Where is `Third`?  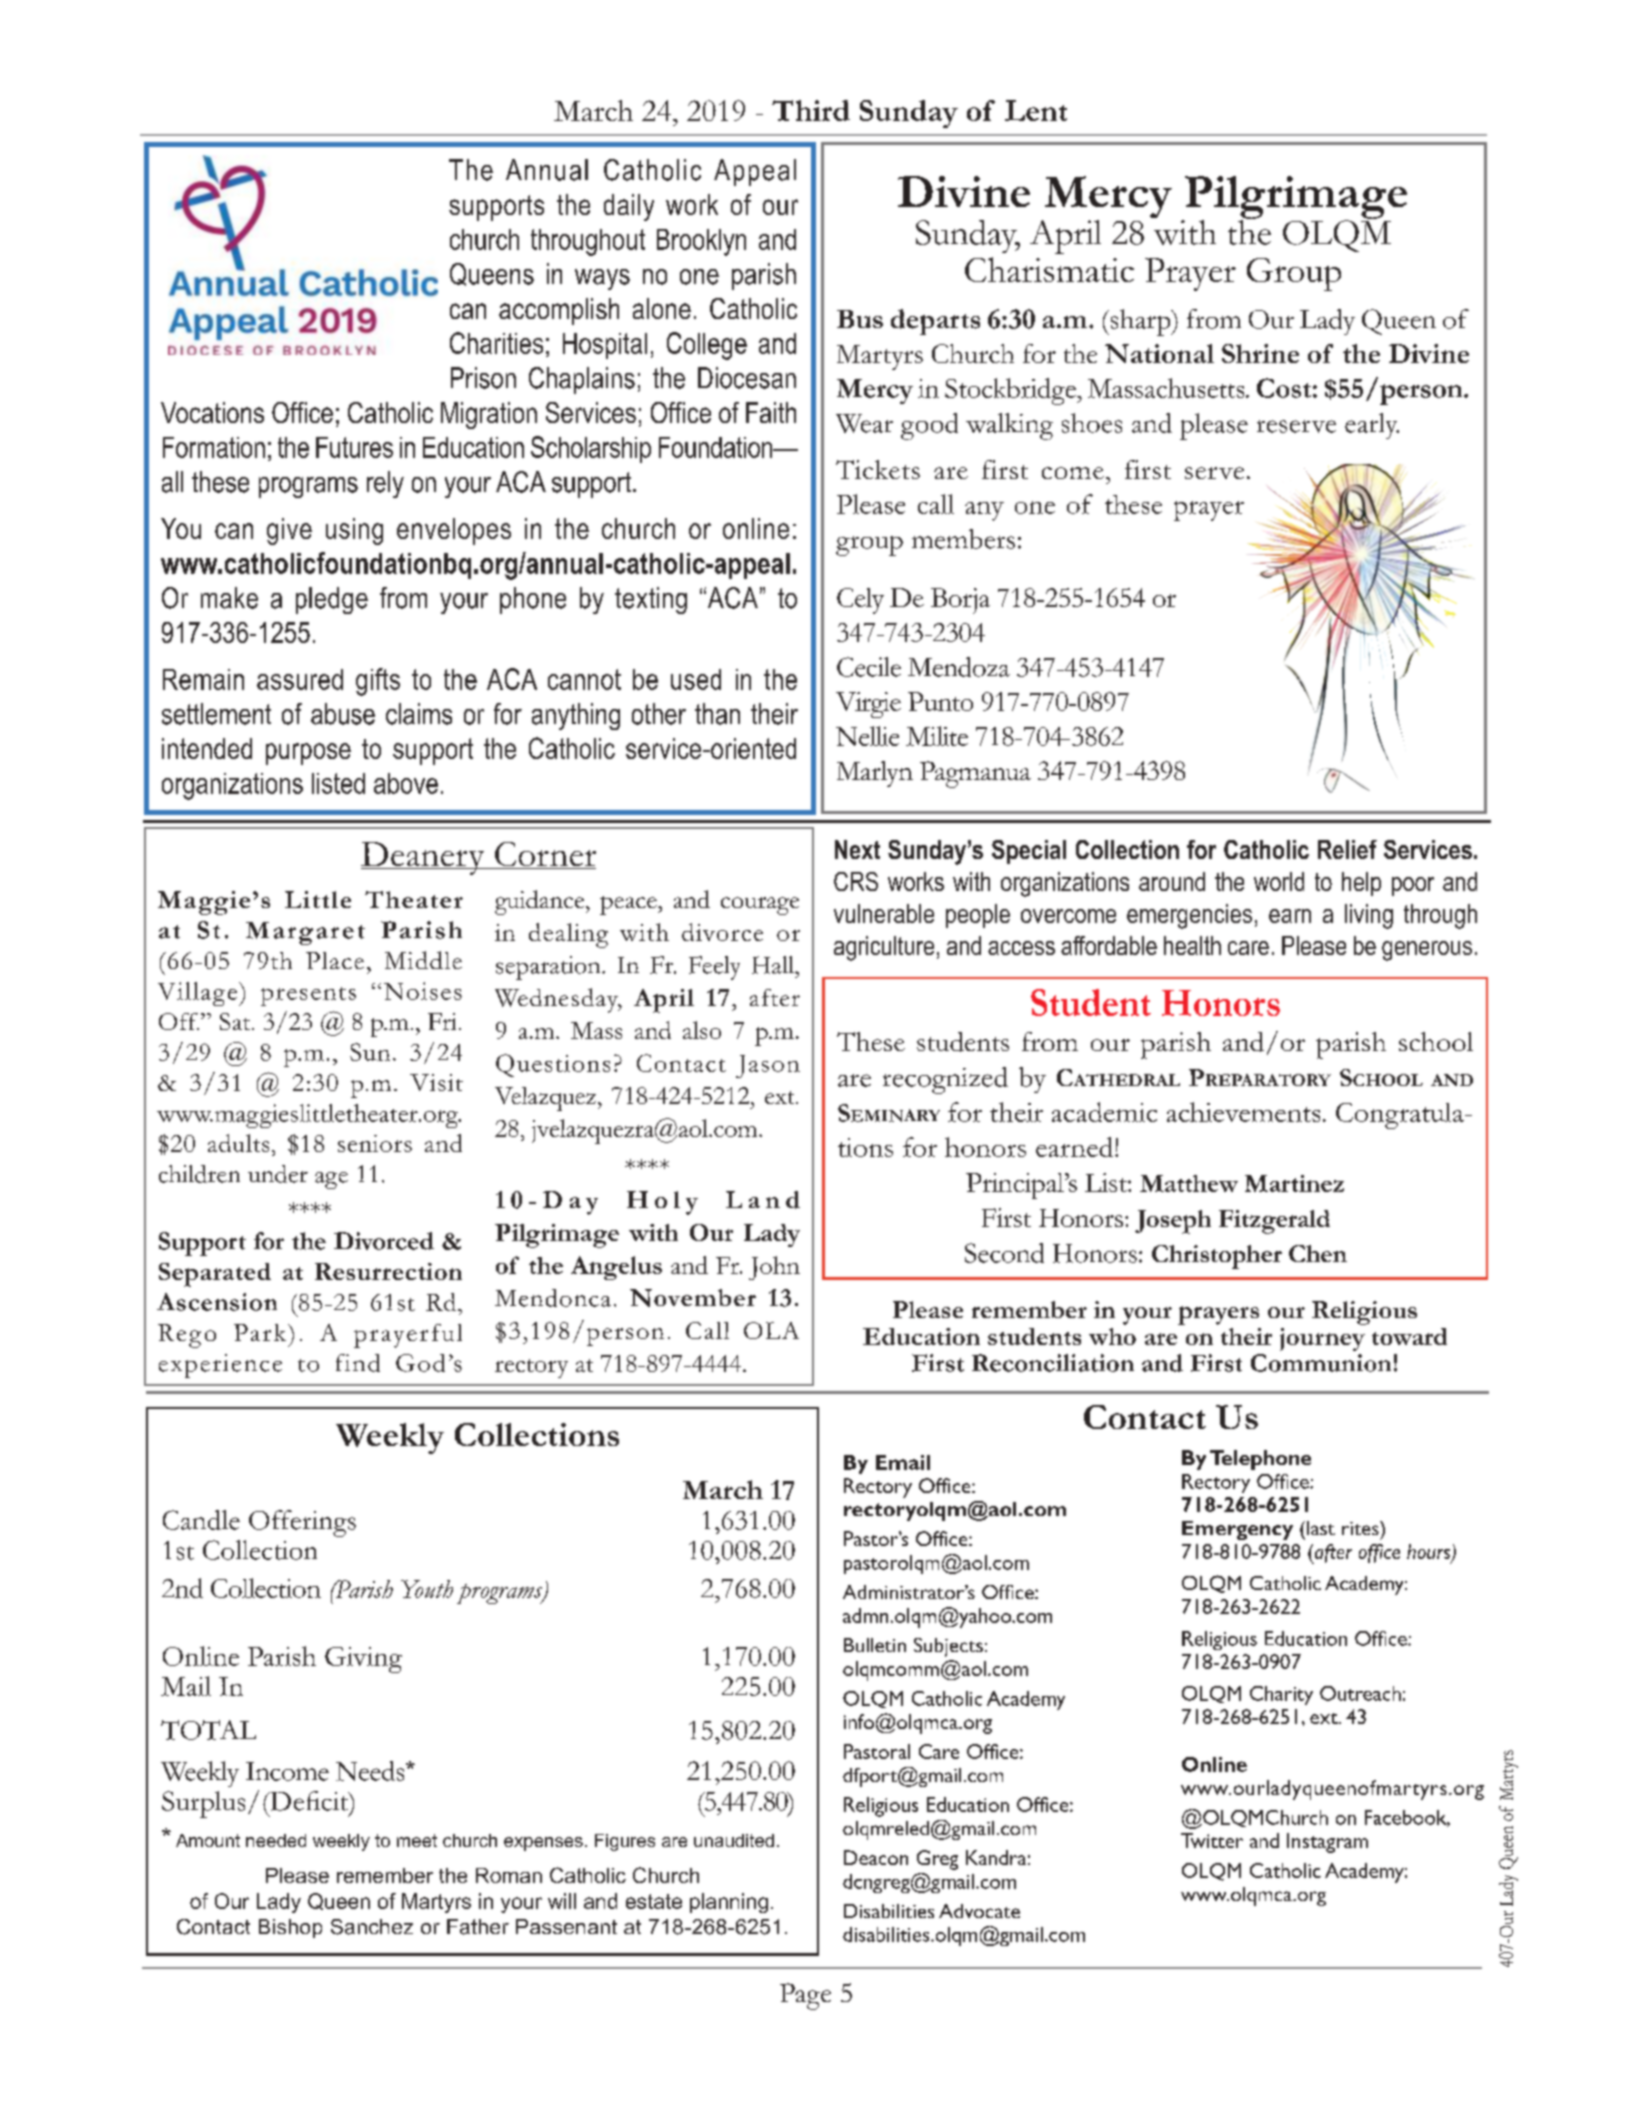
Third is located at coordinates (811, 110).
